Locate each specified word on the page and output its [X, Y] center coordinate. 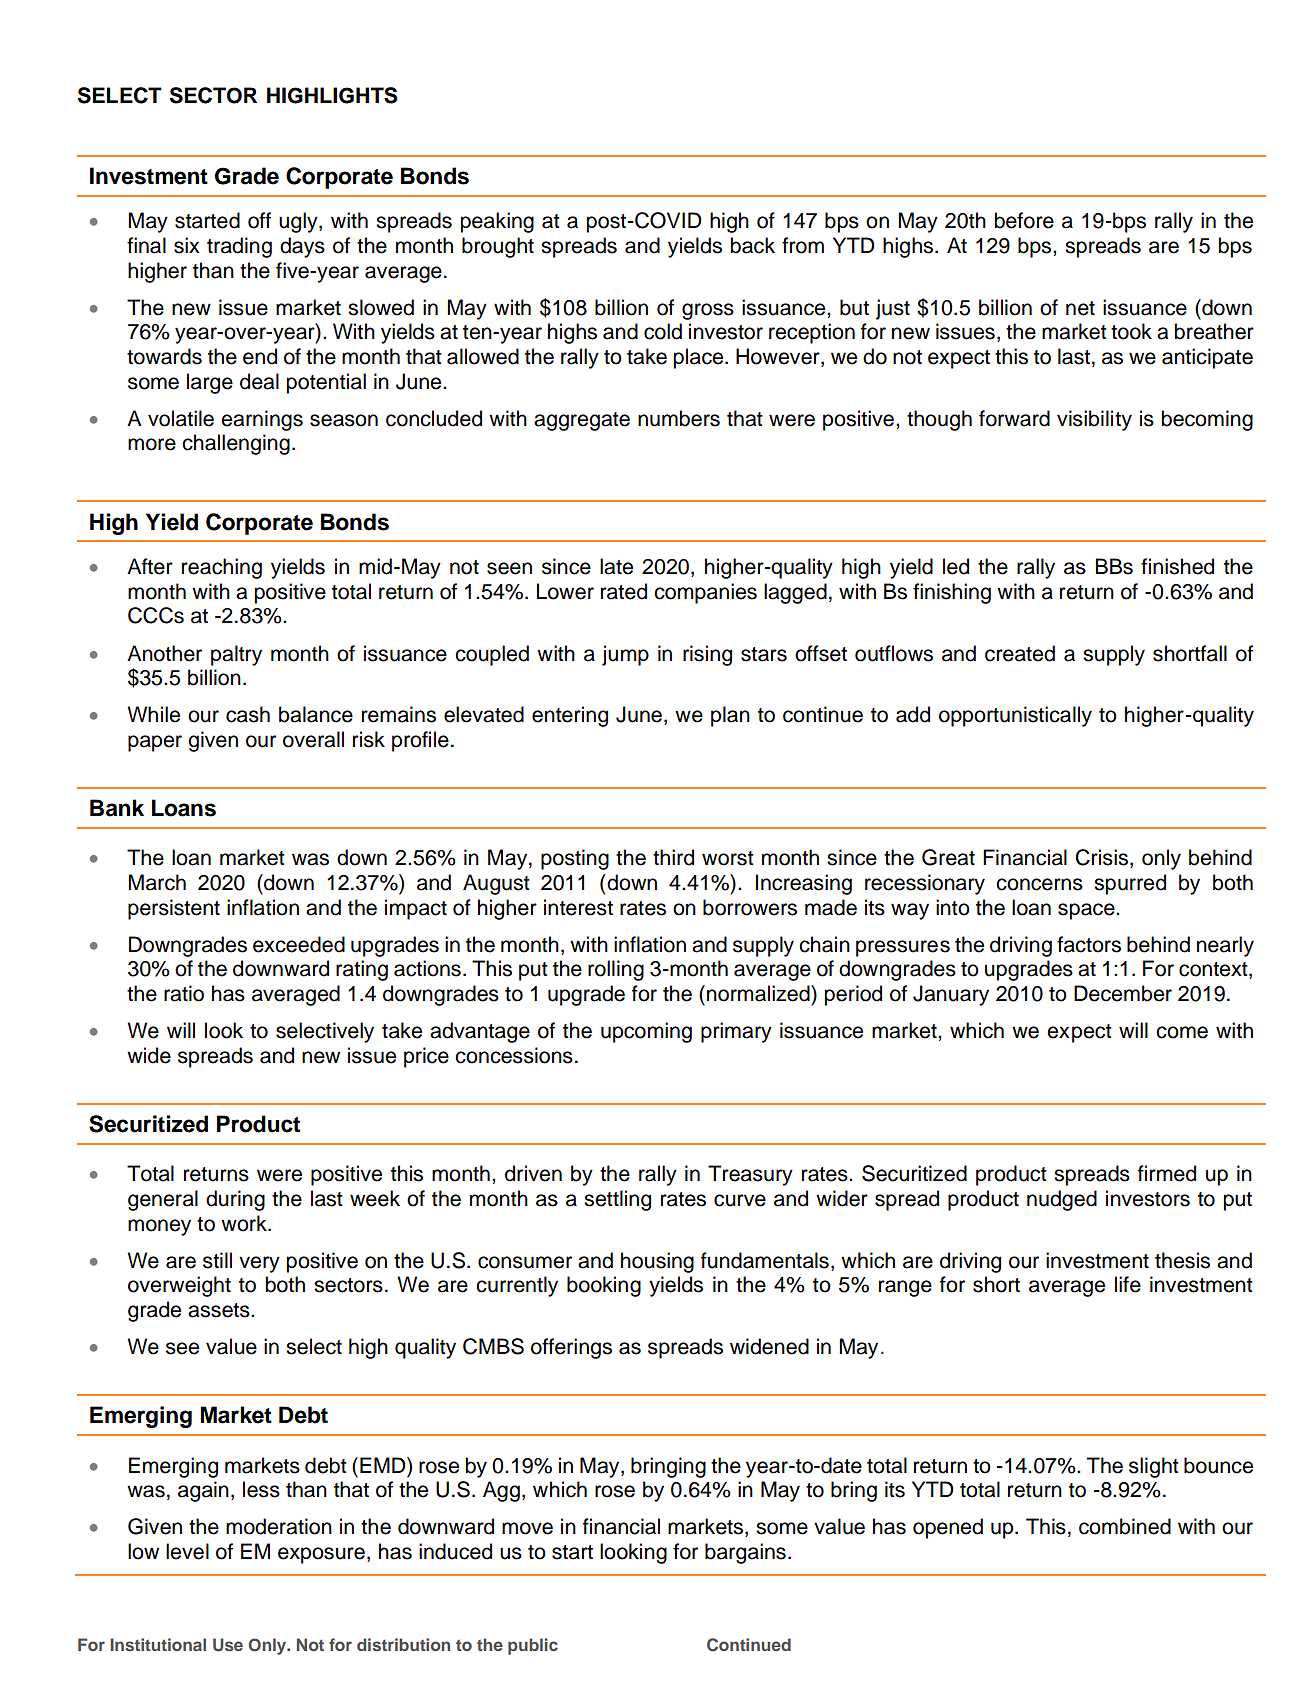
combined [1125, 1526]
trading [239, 247]
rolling [616, 970]
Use [228, 1645]
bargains [745, 1553]
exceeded [299, 944]
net [1080, 308]
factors [1089, 944]
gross [708, 311]
